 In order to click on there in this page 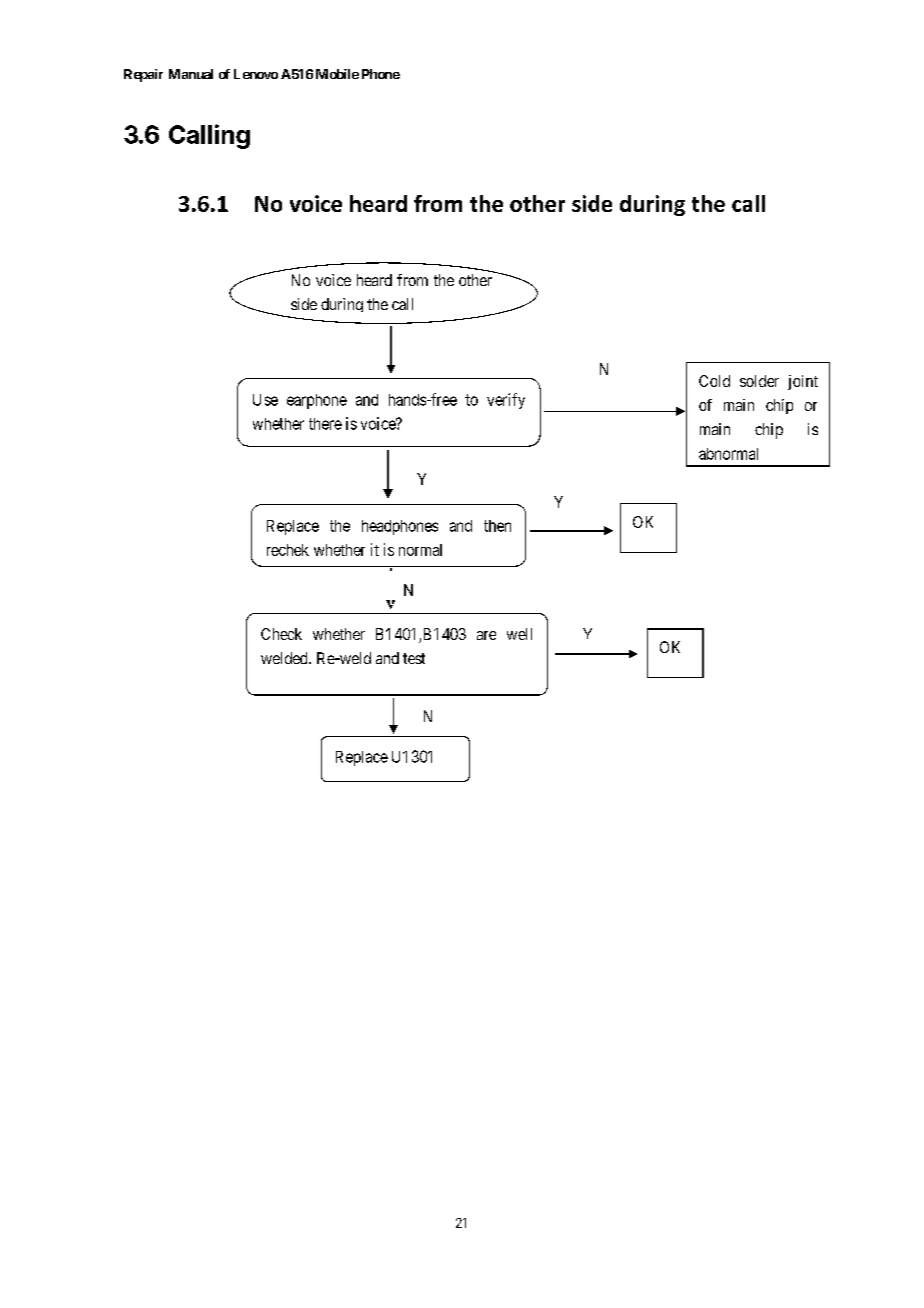, I will do `click(325, 424)`.
